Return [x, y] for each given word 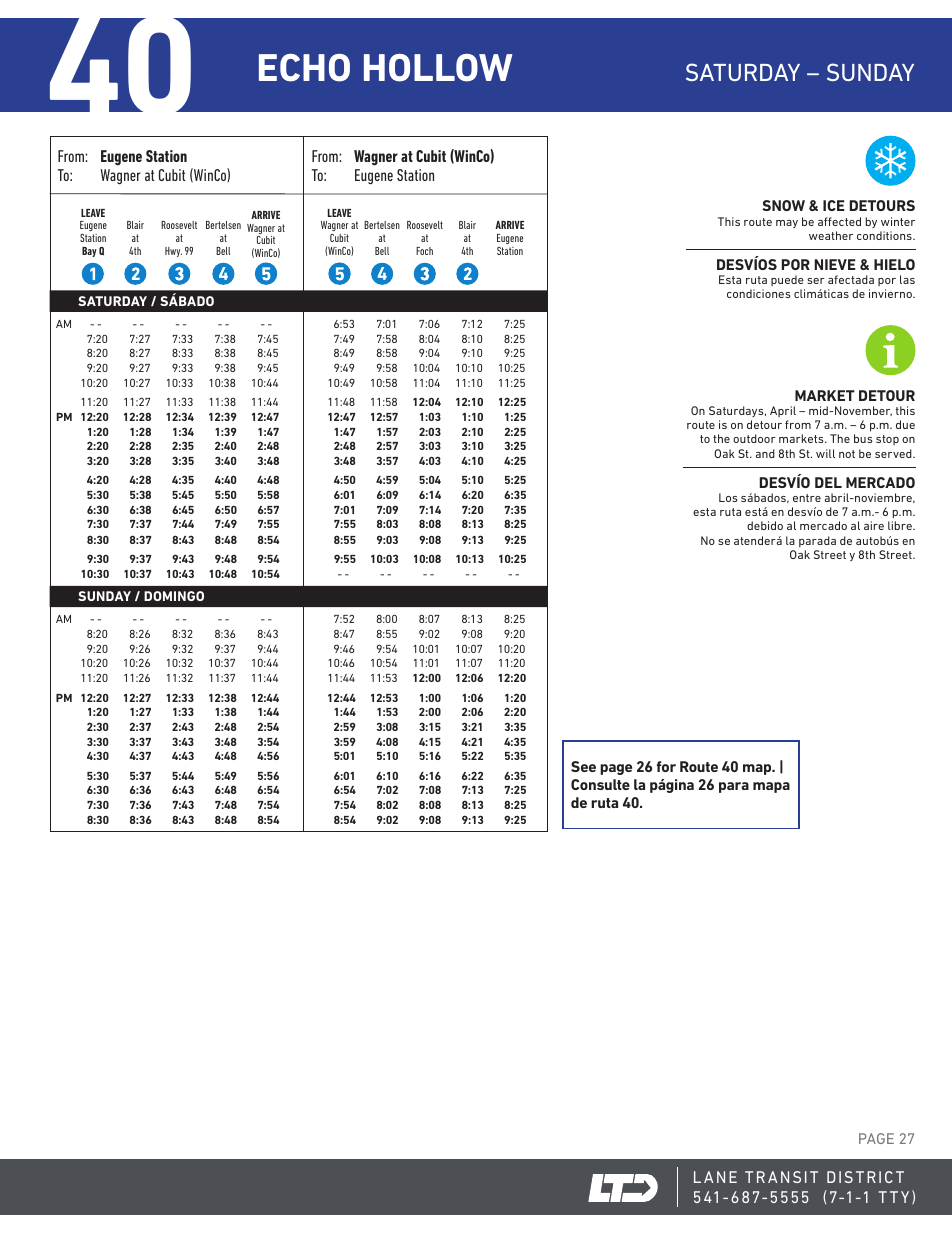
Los [728, 497]
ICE [834, 205]
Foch [424, 251]
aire [874, 525]
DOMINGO [174, 596]
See [583, 766]
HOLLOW [438, 68]
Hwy [173, 252]
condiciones [759, 293]
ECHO [304, 68]
